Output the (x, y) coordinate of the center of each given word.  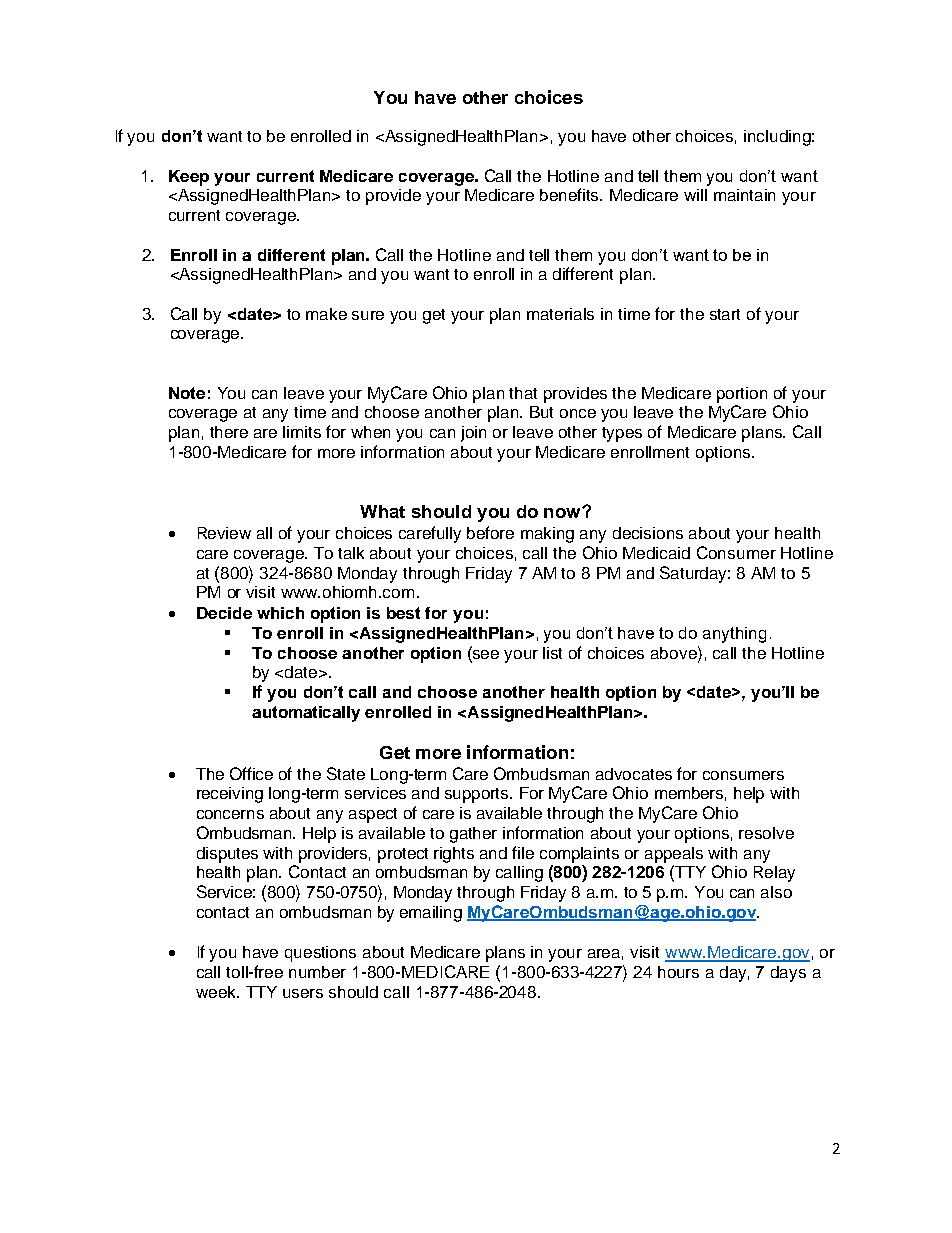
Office (251, 773)
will (695, 195)
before (490, 532)
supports (478, 795)
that (523, 393)
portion (742, 395)
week (217, 992)
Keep (189, 178)
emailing (431, 914)
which (280, 613)
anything (734, 635)
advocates (634, 774)
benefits (571, 194)
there (229, 432)
